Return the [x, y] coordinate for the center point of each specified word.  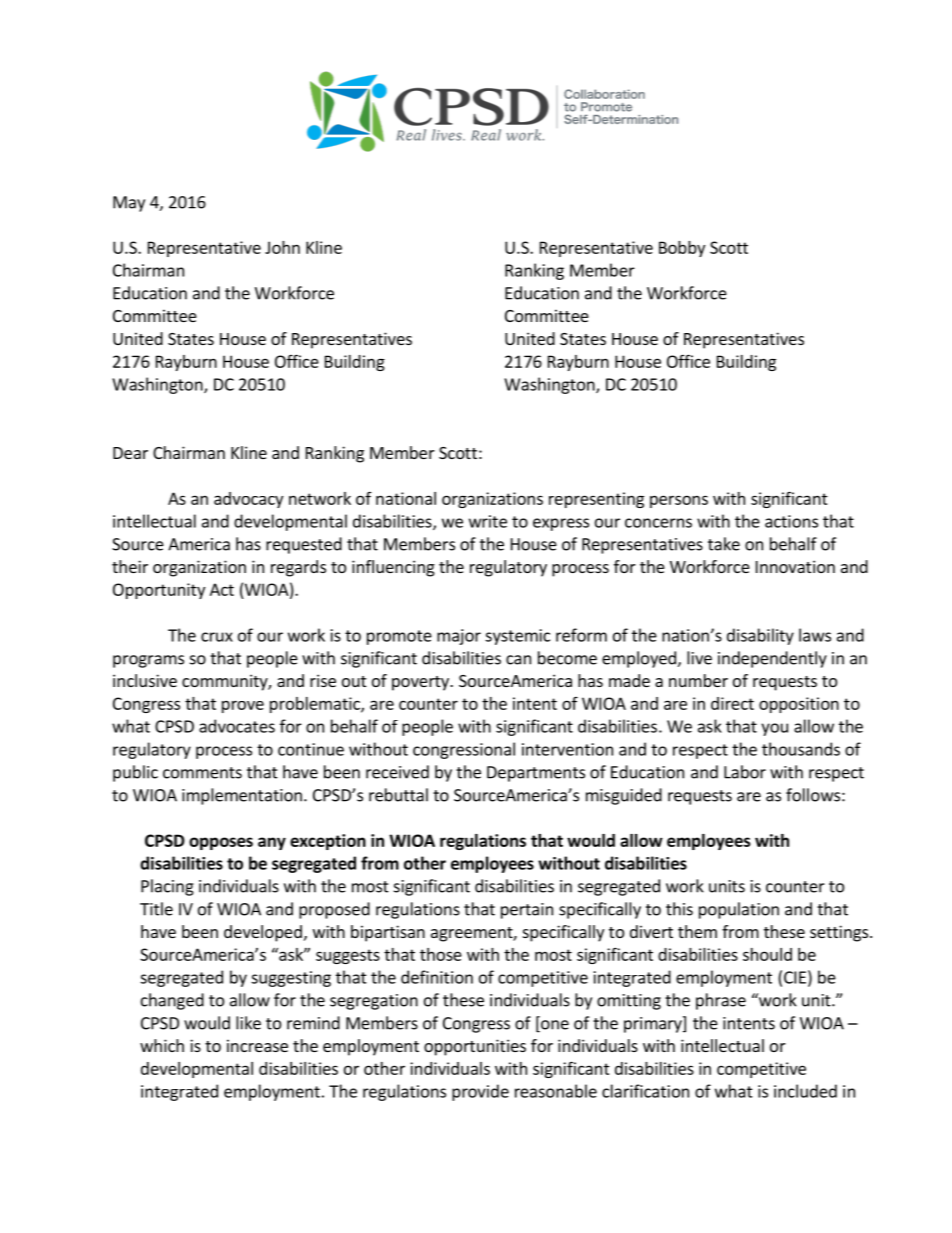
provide [480, 1092]
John [282, 247]
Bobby [682, 249]
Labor [745, 772]
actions [791, 521]
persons [679, 501]
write [488, 521]
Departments [536, 774]
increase [257, 1045]
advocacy [248, 500]
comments [202, 773]
